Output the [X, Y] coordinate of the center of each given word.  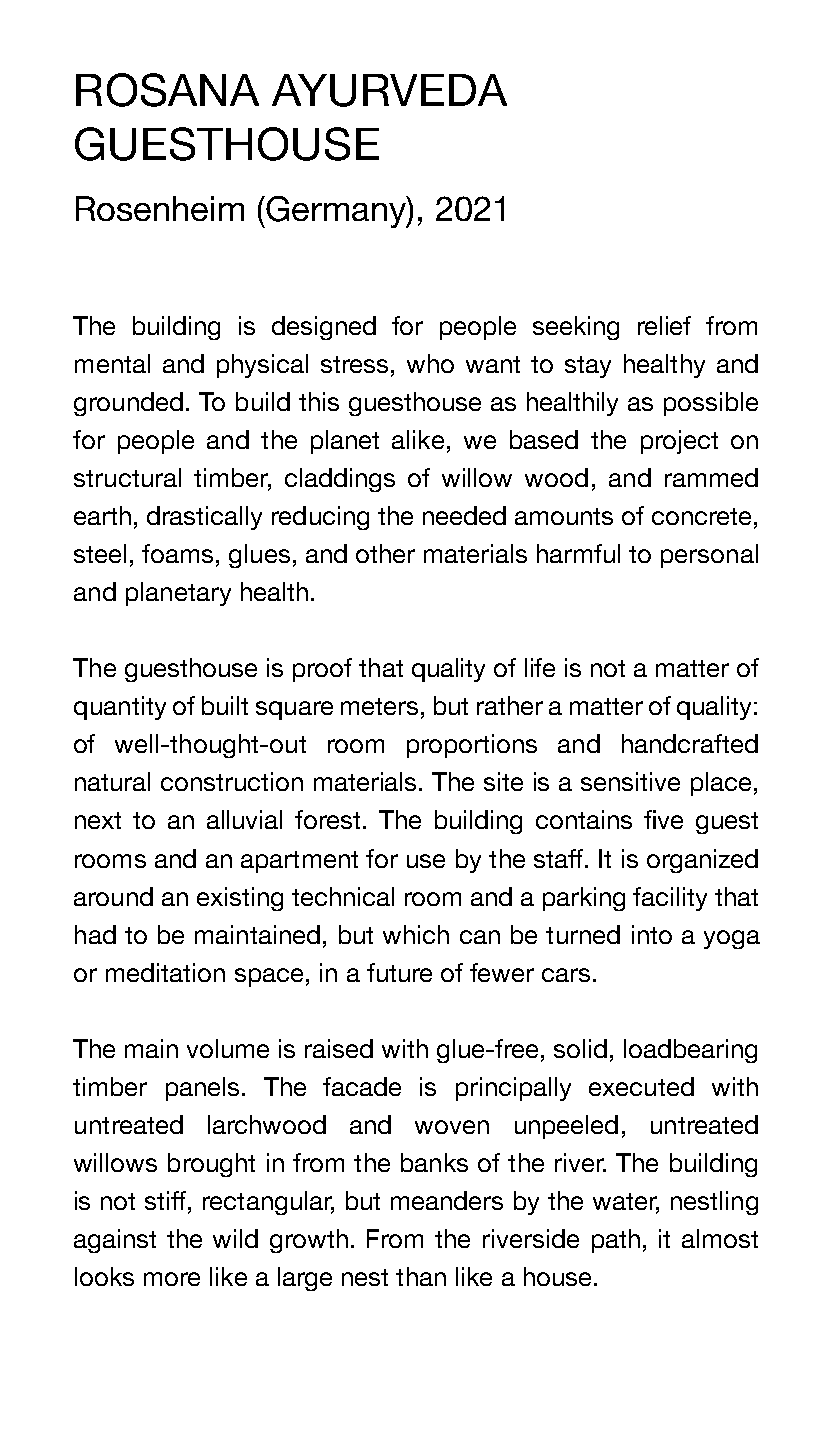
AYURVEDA [389, 90]
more [172, 1279]
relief [664, 325]
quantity [120, 708]
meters [379, 706]
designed [324, 328]
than [421, 1276]
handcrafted [690, 743]
